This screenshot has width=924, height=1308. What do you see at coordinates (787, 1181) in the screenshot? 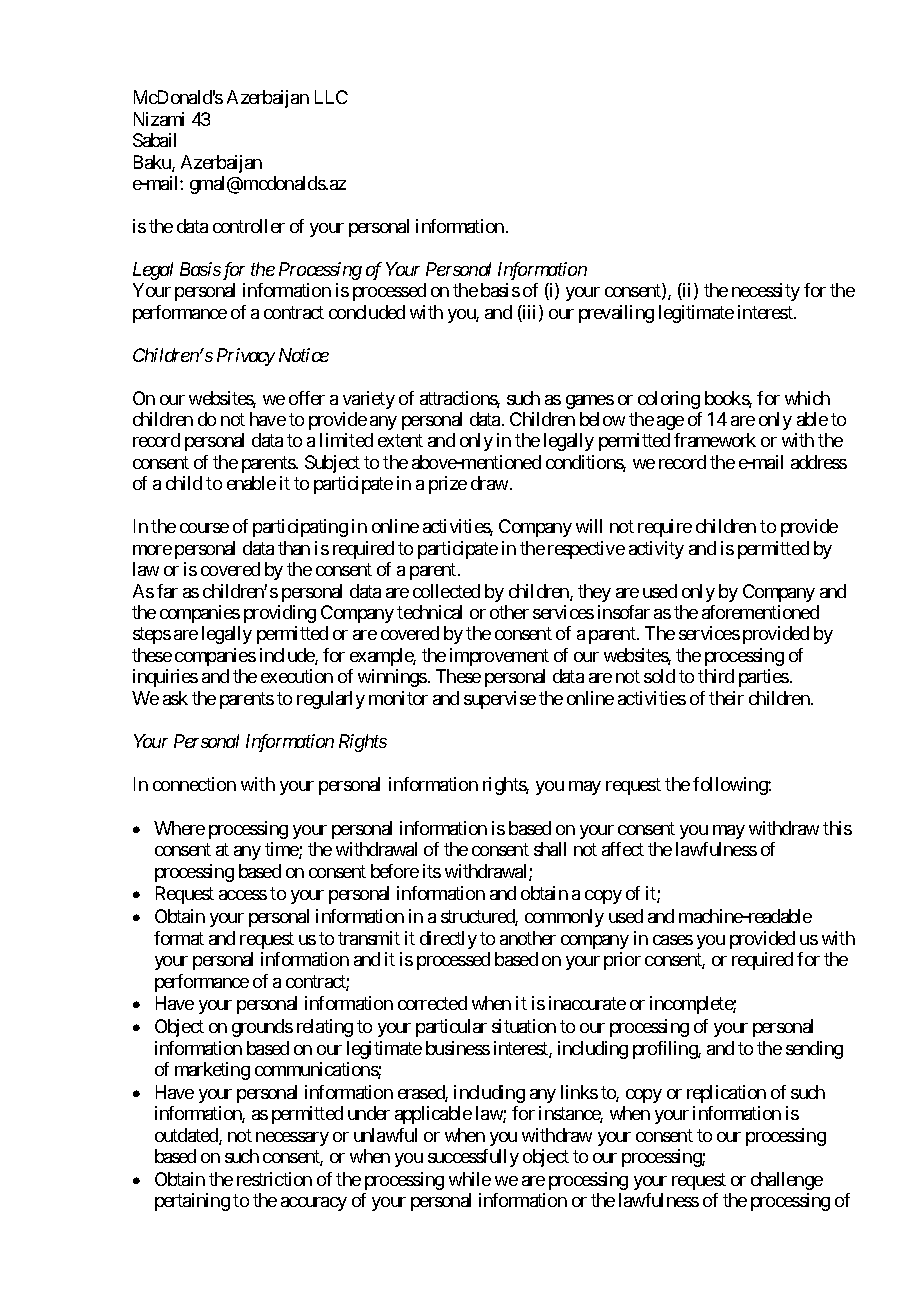
I see `challenge` at bounding box center [787, 1181].
